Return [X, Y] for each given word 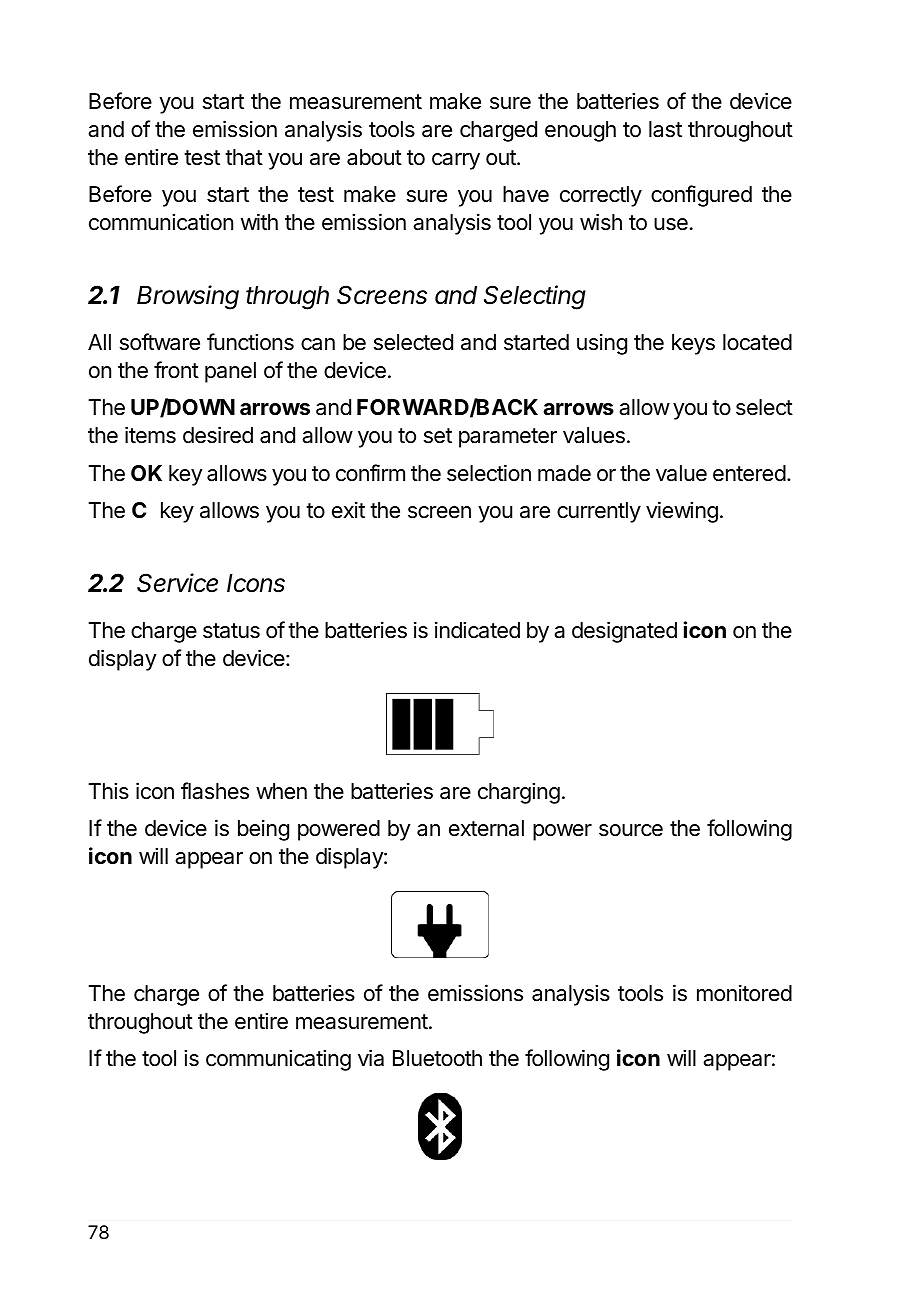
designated [624, 632]
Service [177, 583]
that [244, 157]
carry [456, 161]
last [665, 129]
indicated [477, 630]
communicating [278, 1060]
